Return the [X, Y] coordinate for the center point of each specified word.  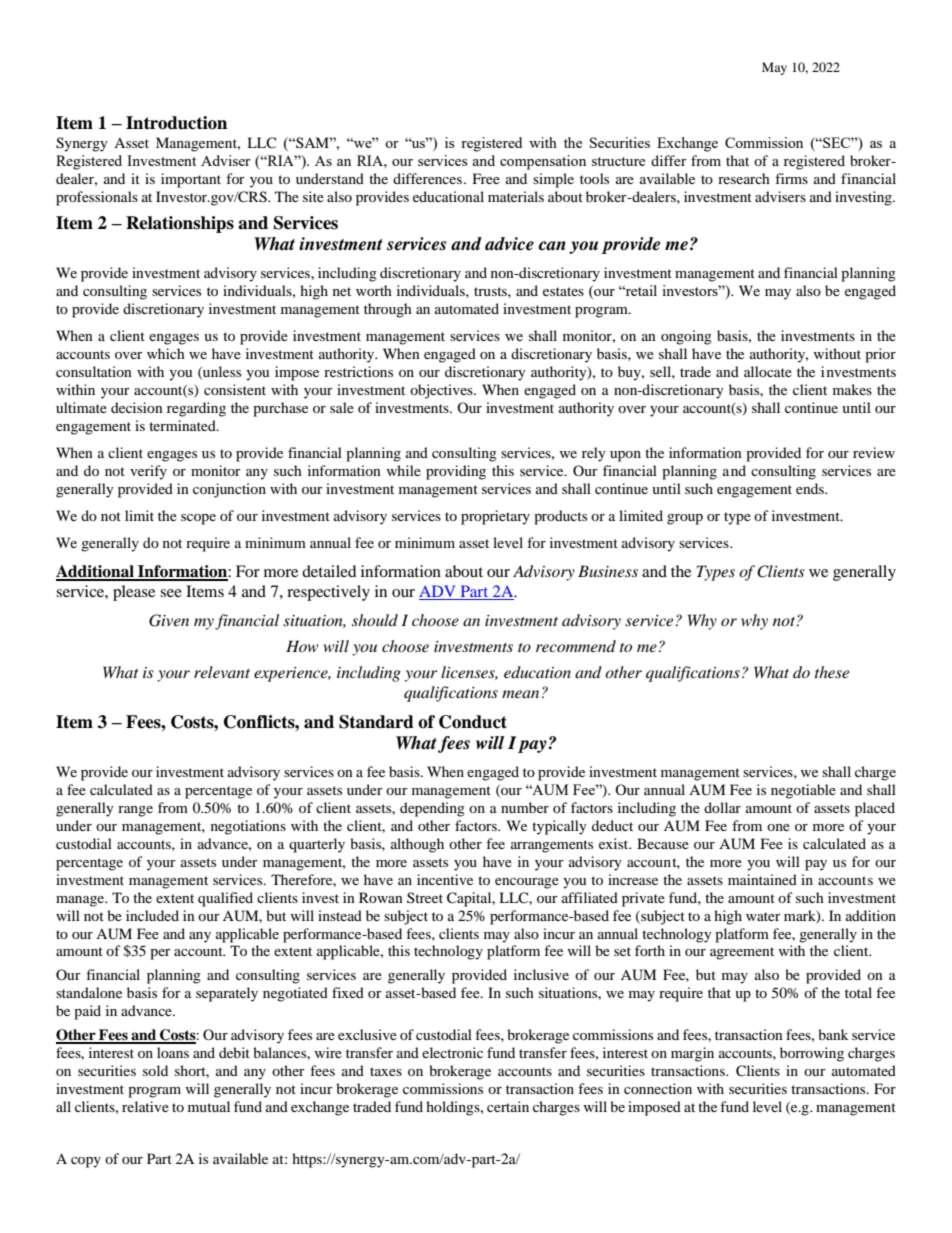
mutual [209, 1106]
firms [791, 178]
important [191, 180]
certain [508, 1106]
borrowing [812, 1054]
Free [486, 178]
